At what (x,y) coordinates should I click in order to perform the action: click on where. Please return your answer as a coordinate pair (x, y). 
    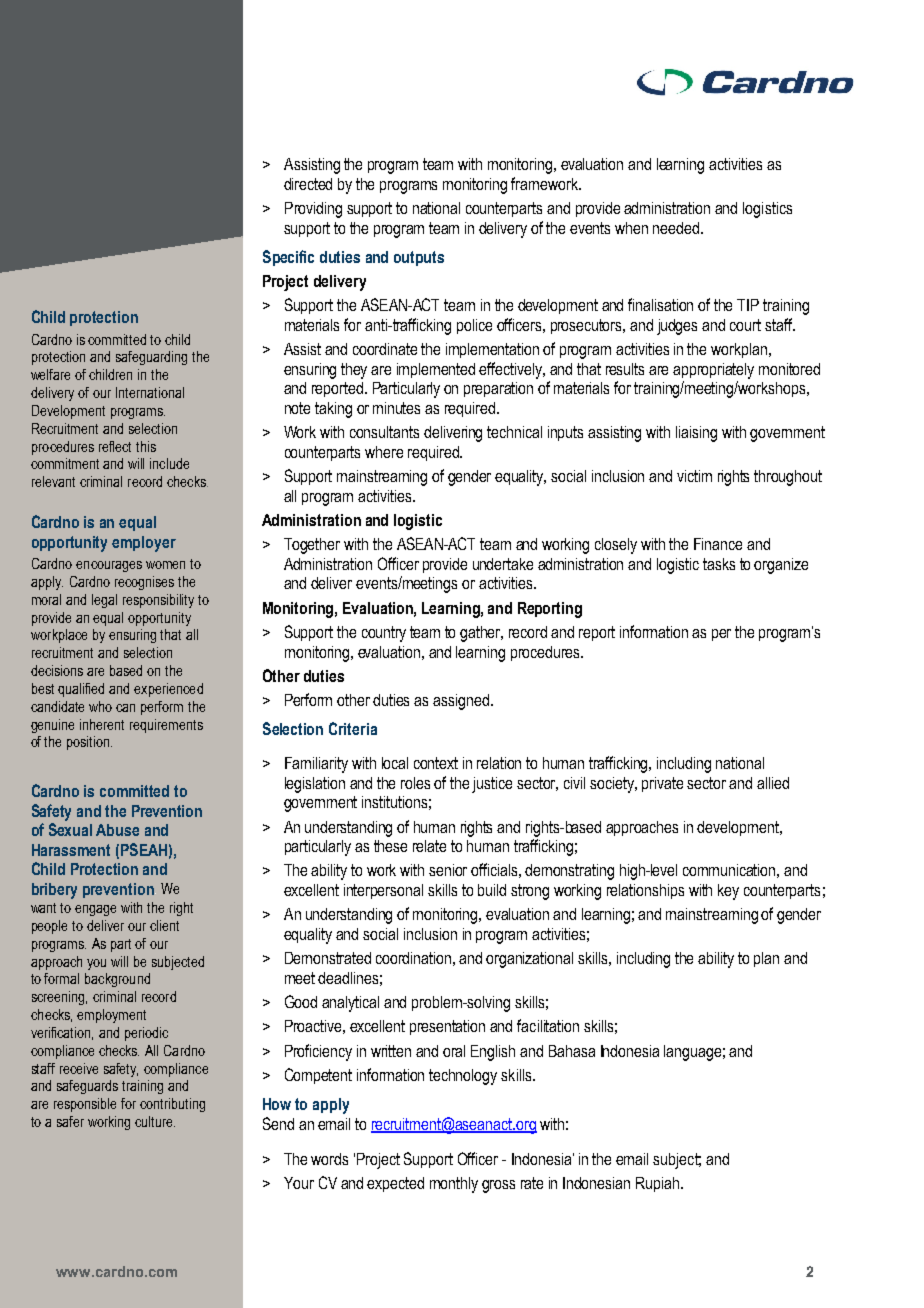
    Looking at the image, I should click on (384, 452).
